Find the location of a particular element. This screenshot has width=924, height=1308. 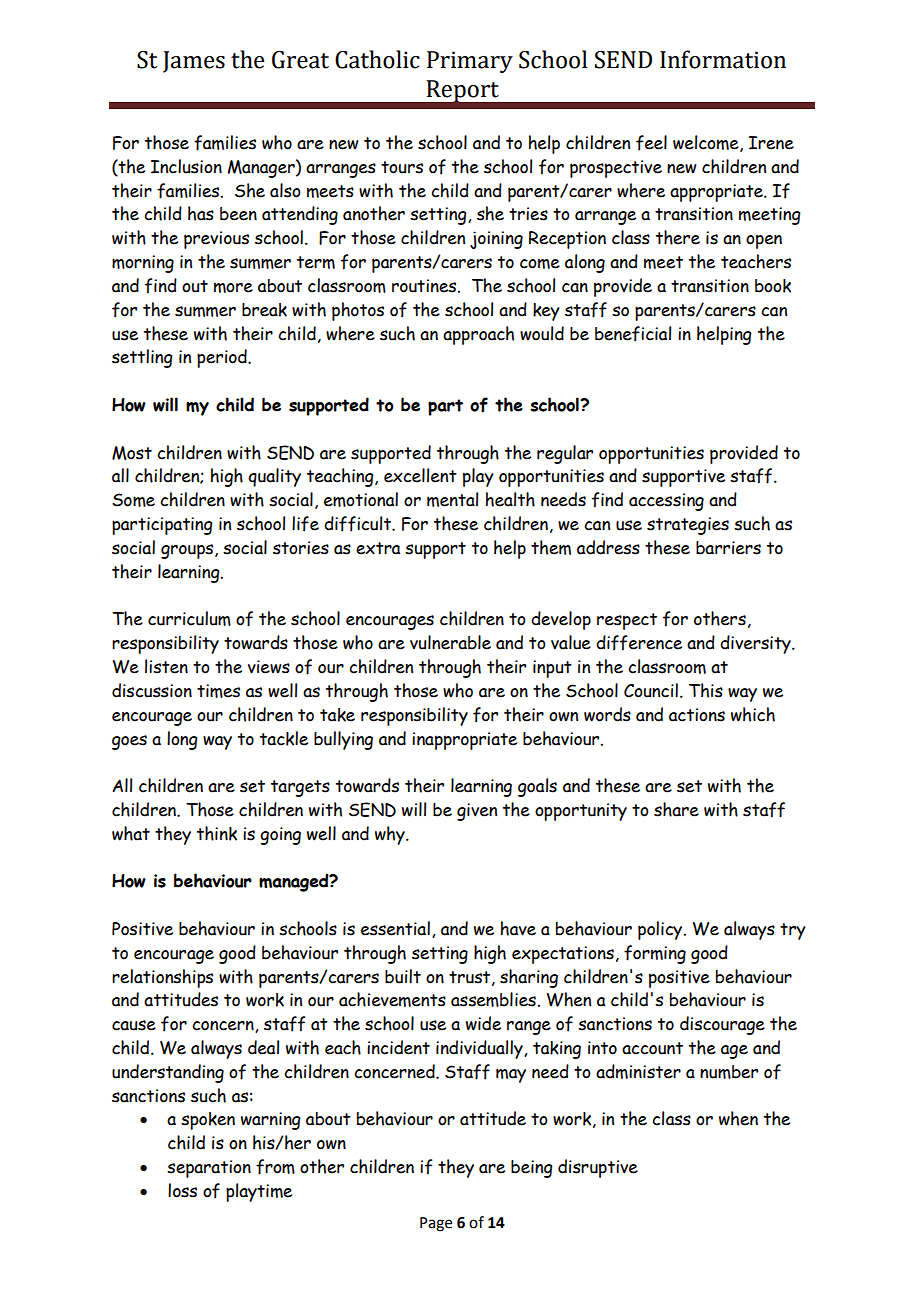

separation is located at coordinates (209, 1169).
